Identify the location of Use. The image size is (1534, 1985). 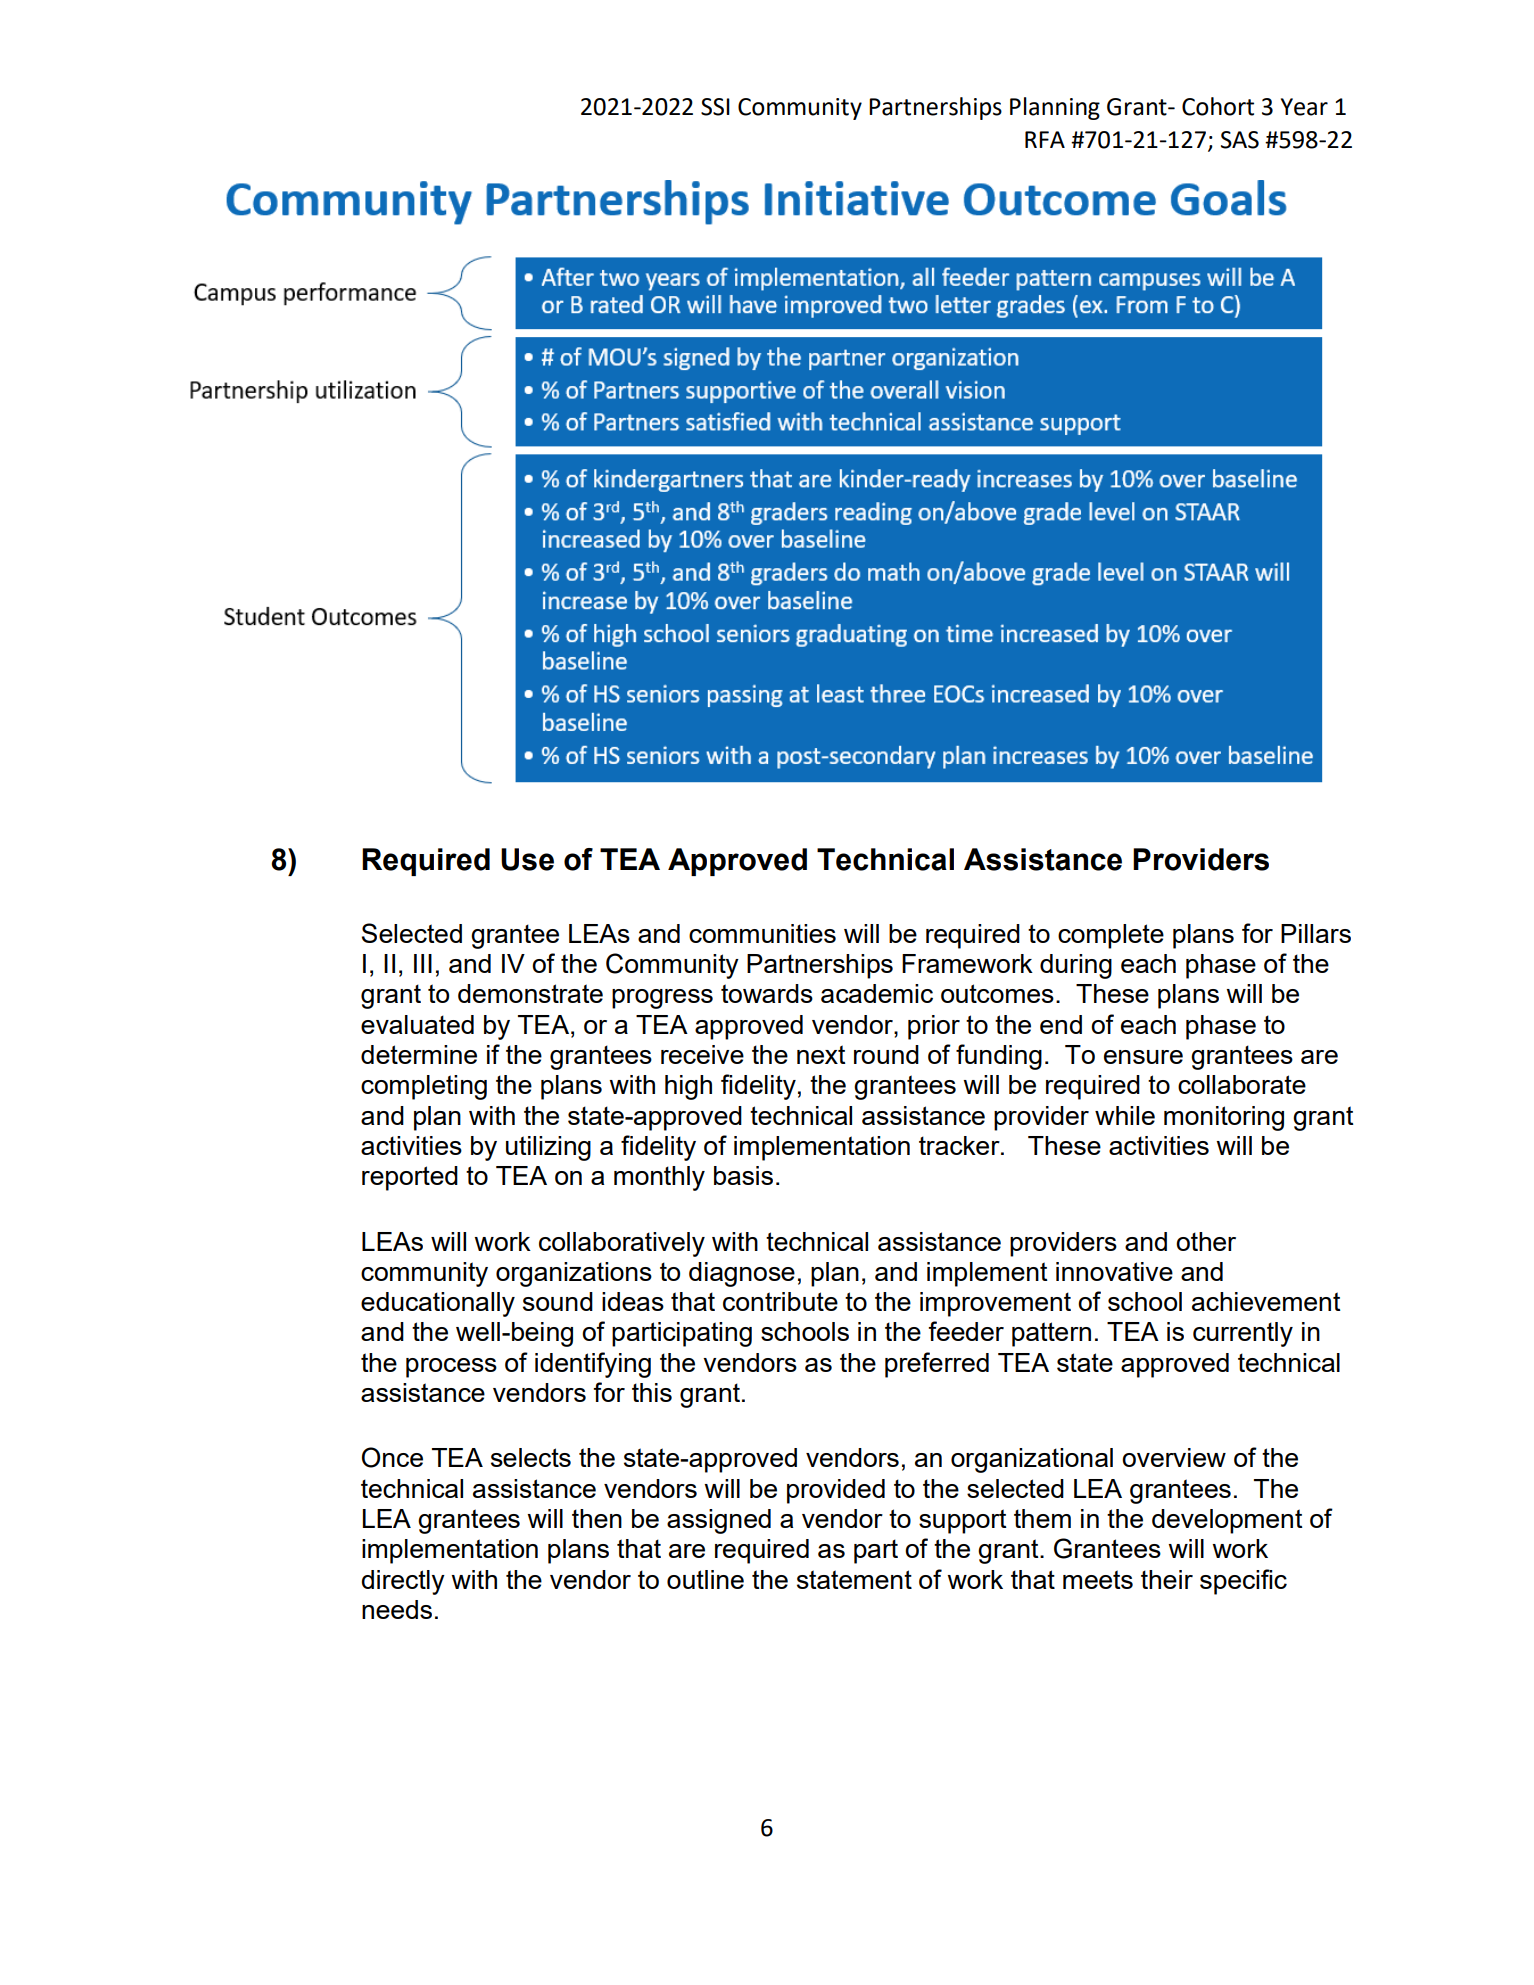
(527, 859).
